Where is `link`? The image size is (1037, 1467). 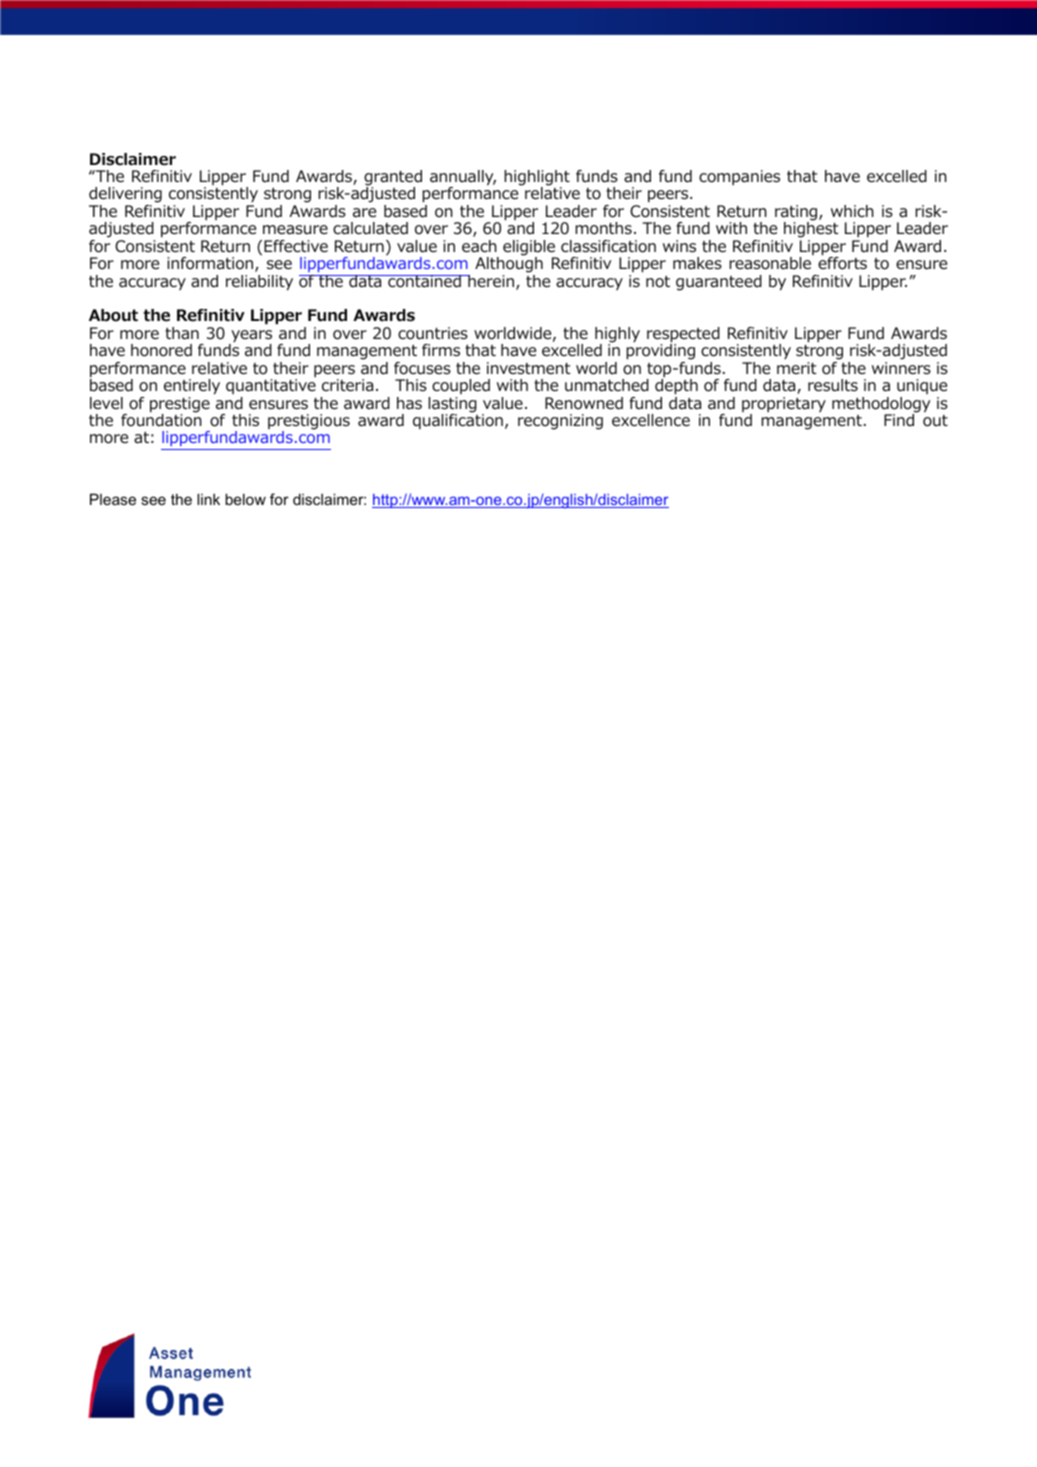 link is located at coordinates (208, 499).
